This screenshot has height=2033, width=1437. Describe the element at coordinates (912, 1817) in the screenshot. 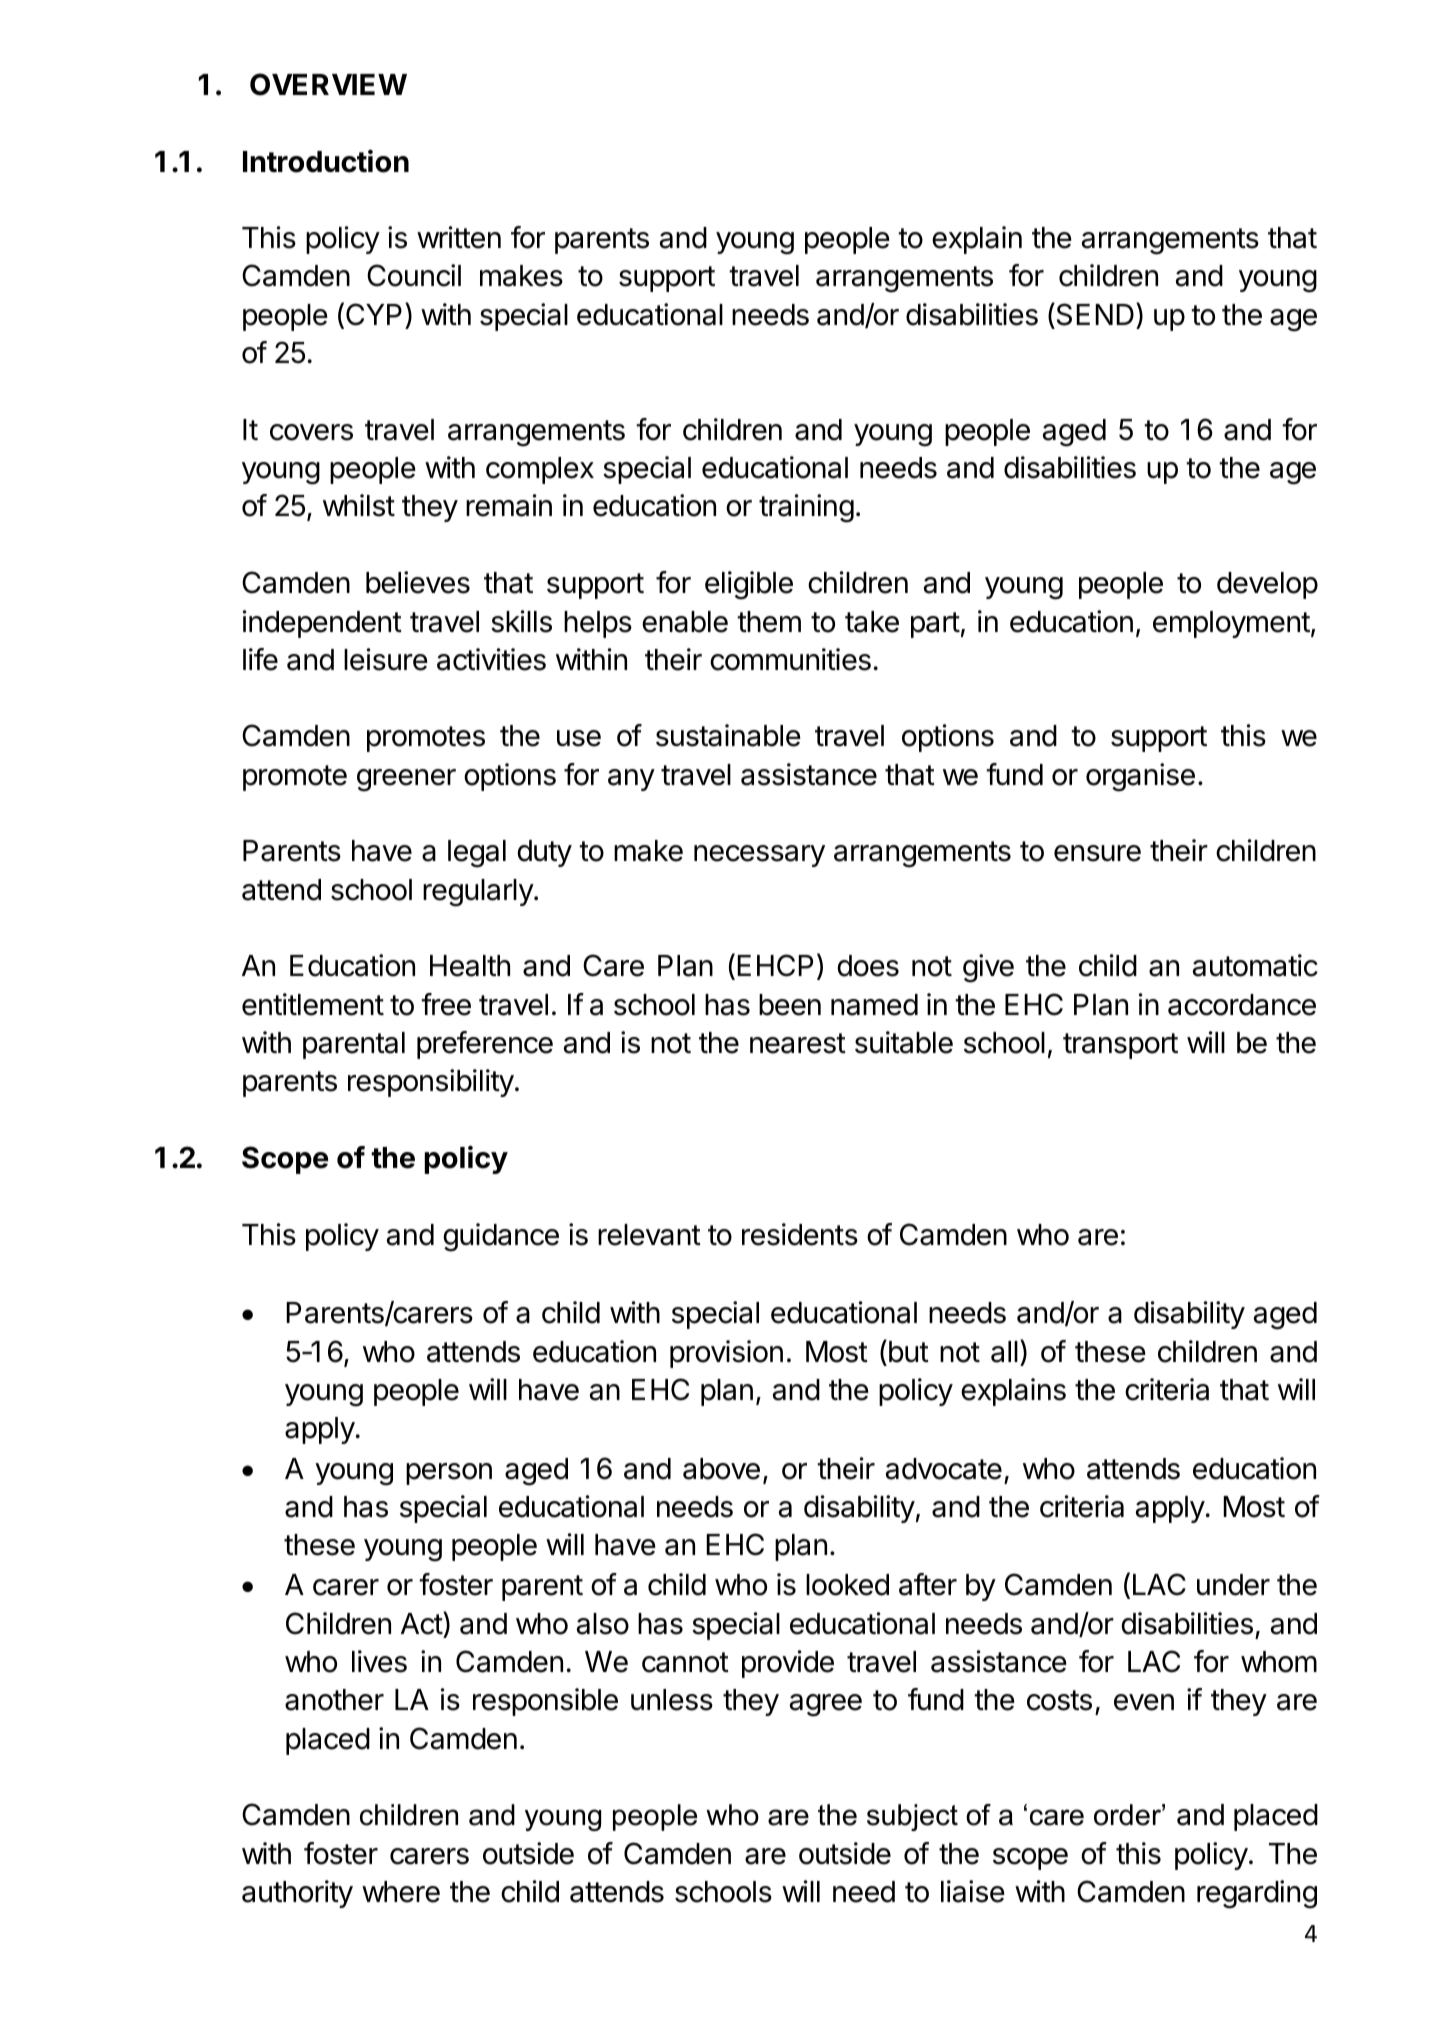

I see `subject` at that location.
